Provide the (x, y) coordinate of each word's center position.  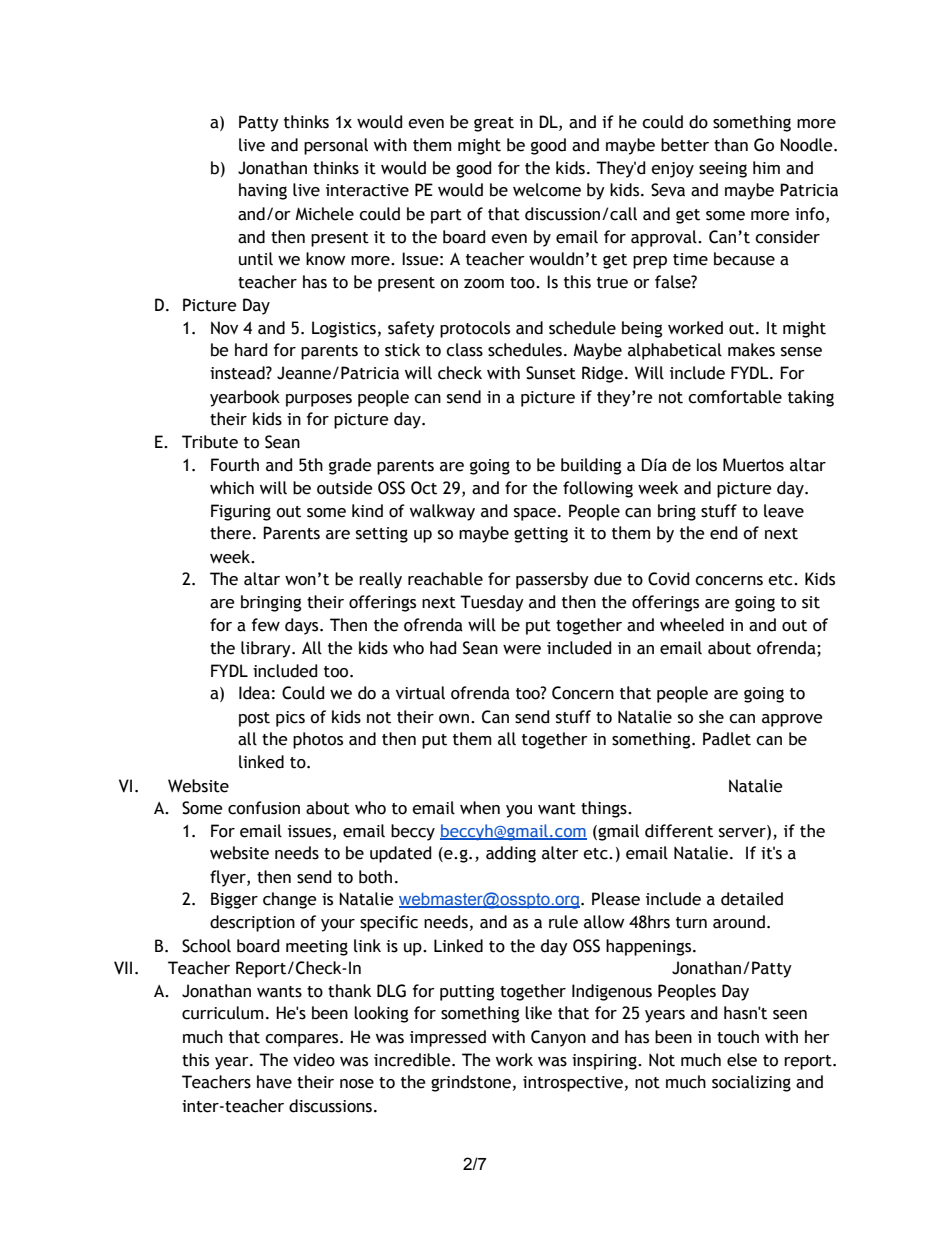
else (742, 1060)
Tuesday (492, 603)
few (265, 625)
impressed (448, 1038)
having (263, 191)
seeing (723, 170)
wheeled (692, 625)
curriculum (222, 1013)
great (494, 124)
